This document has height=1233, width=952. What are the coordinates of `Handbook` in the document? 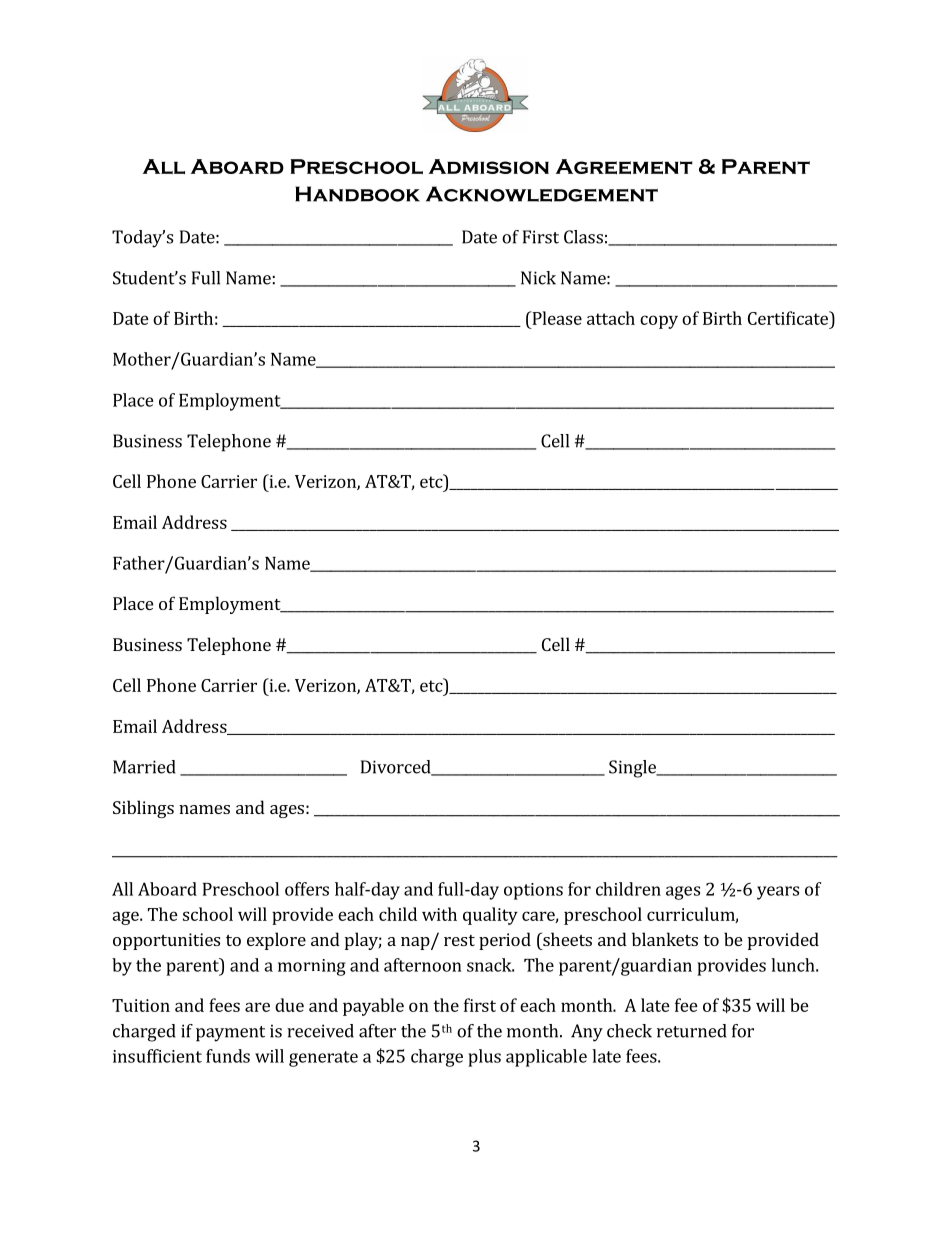 It's located at (357, 194).
